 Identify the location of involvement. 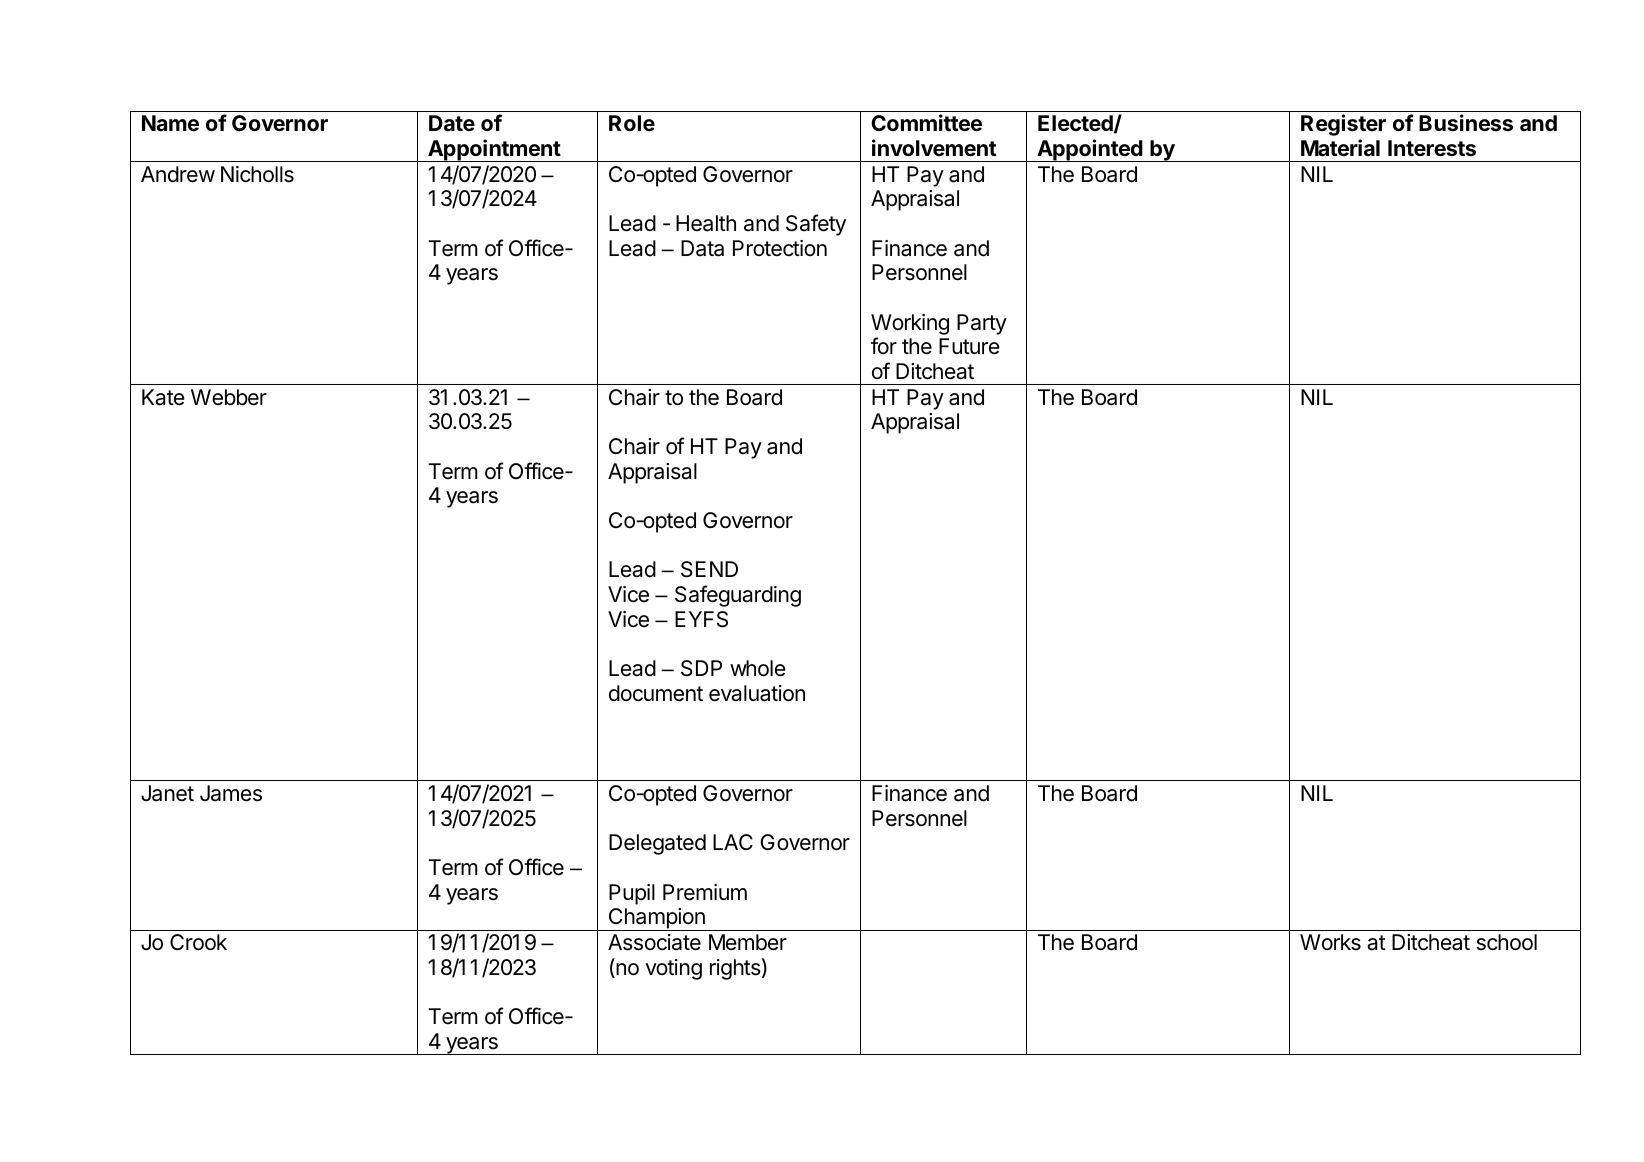
(934, 148).
